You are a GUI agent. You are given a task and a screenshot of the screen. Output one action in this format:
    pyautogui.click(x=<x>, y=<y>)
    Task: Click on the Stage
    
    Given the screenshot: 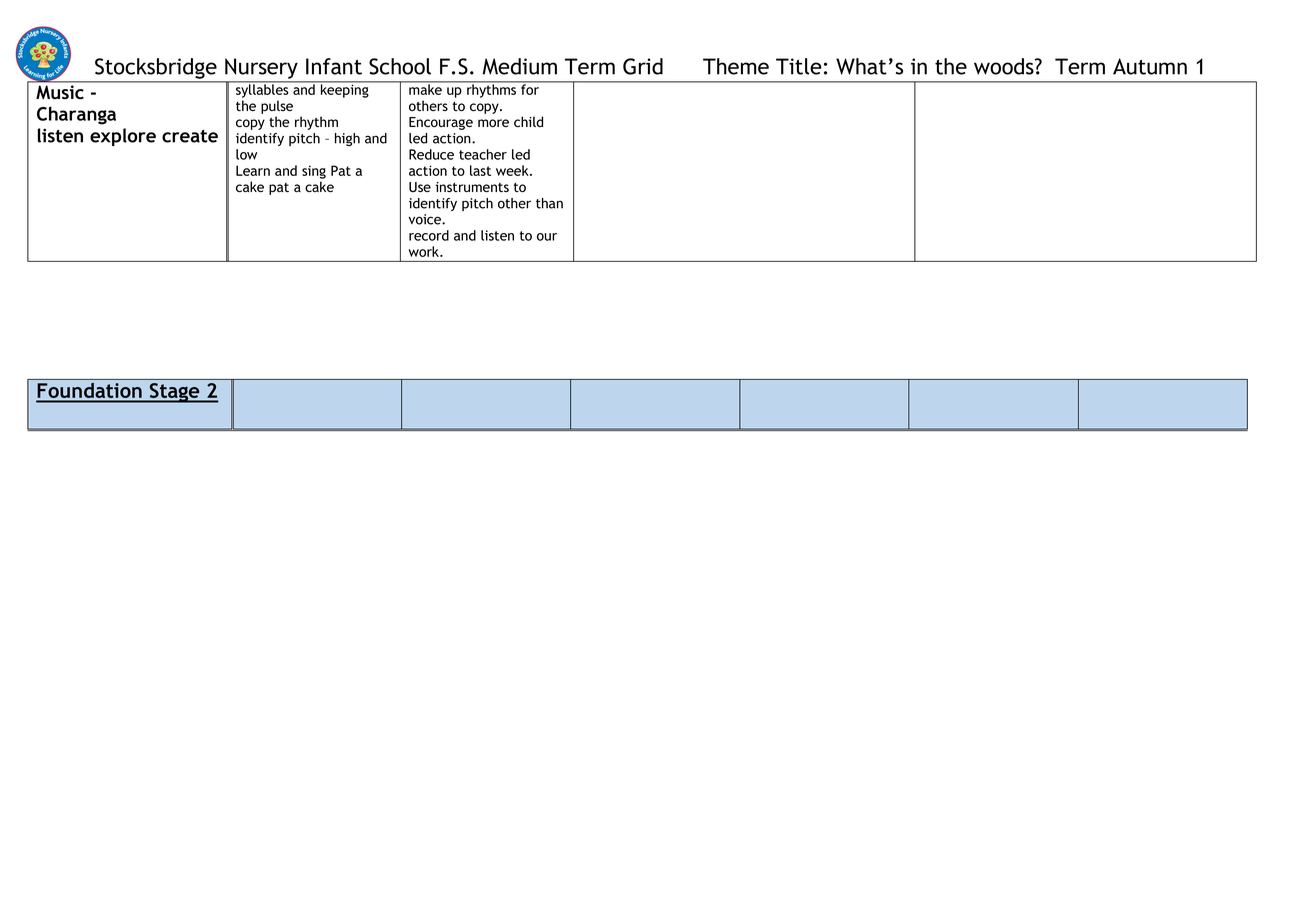 What is the action you would take?
    pyautogui.click(x=175, y=393)
